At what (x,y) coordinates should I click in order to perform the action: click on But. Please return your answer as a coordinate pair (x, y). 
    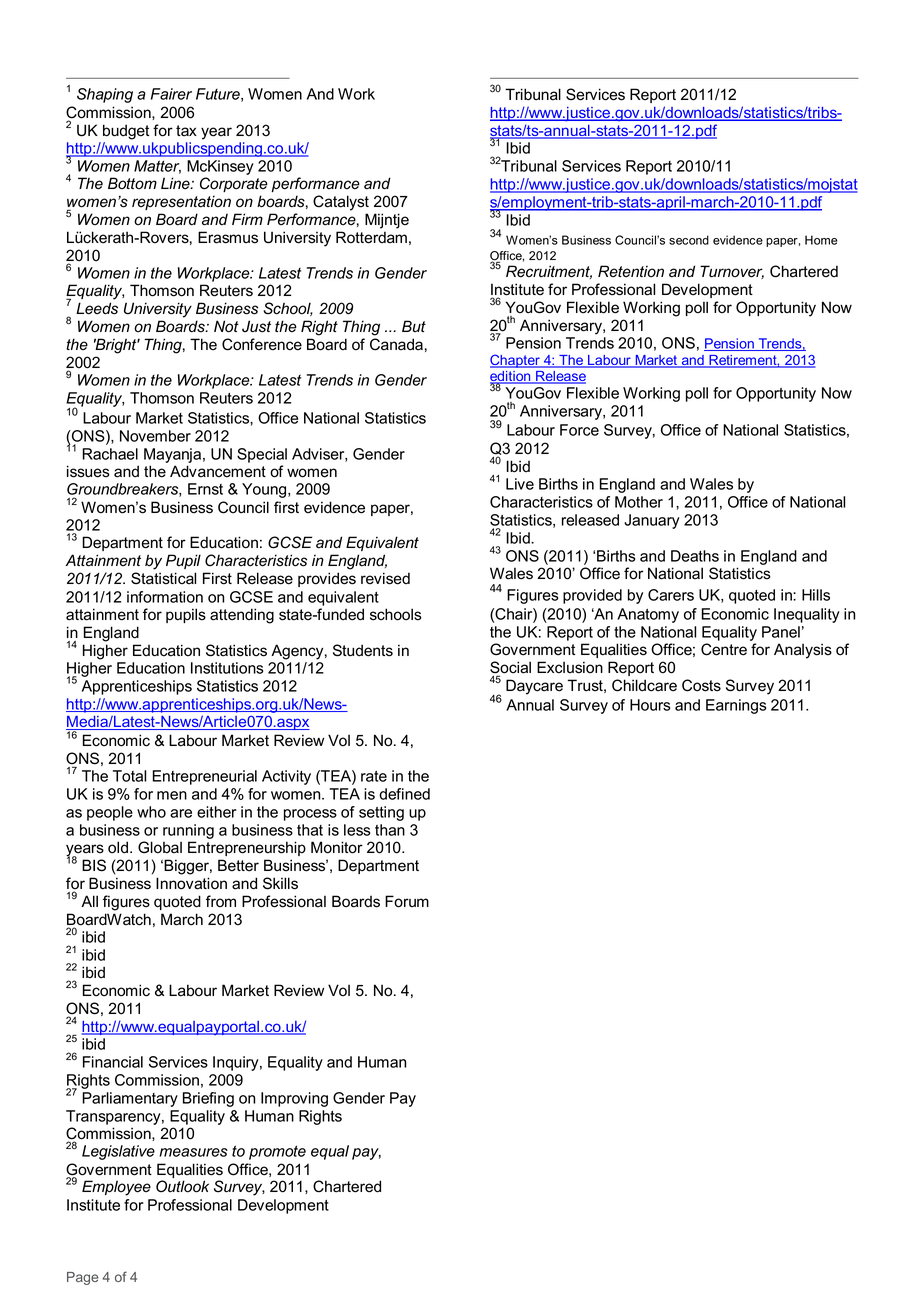
    Looking at the image, I should click on (414, 326).
